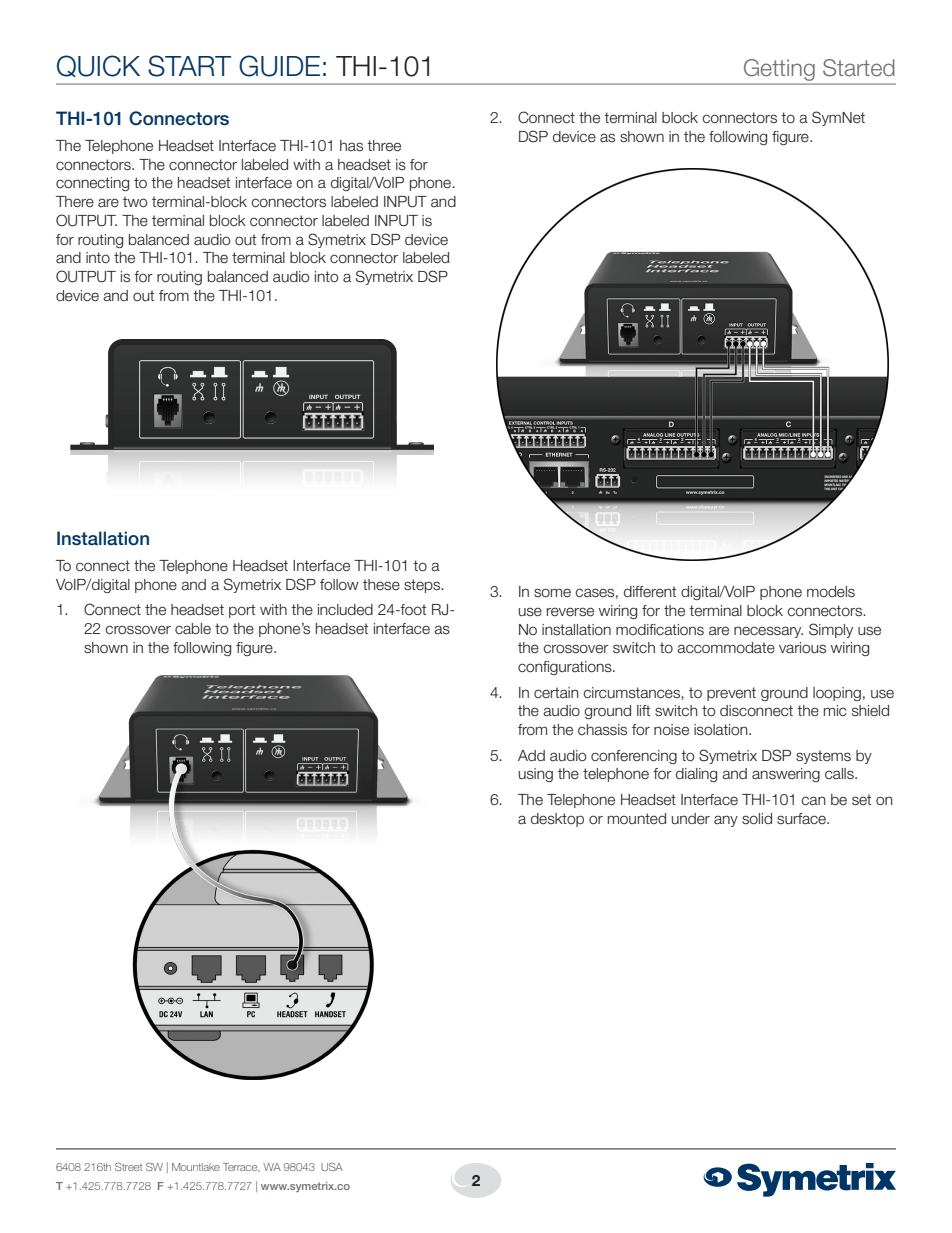 The width and height of the screenshot is (952, 1233). Describe the element at coordinates (332, 1167) in the screenshot. I see `USA` at that location.
